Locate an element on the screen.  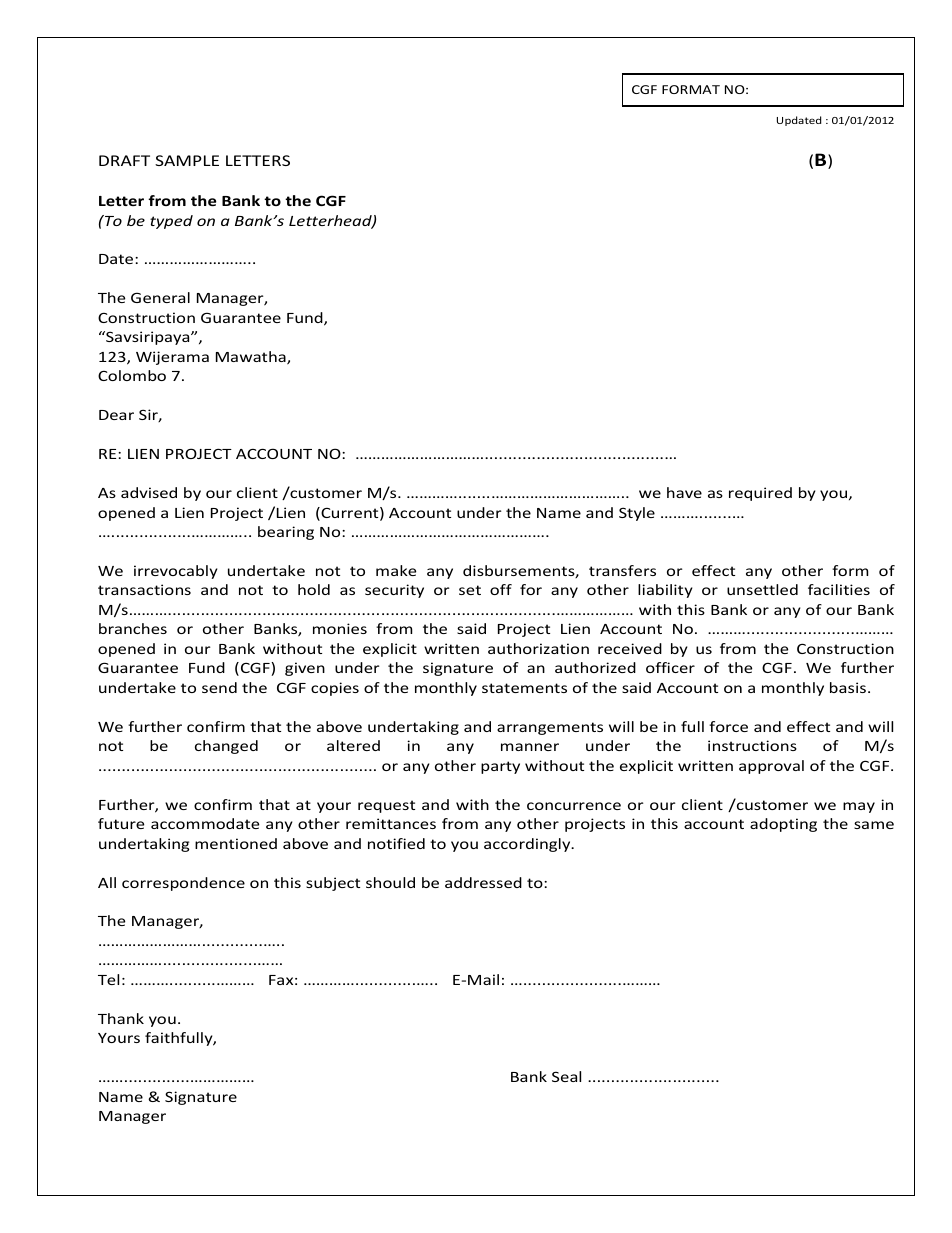
correspondence is located at coordinates (183, 884).
